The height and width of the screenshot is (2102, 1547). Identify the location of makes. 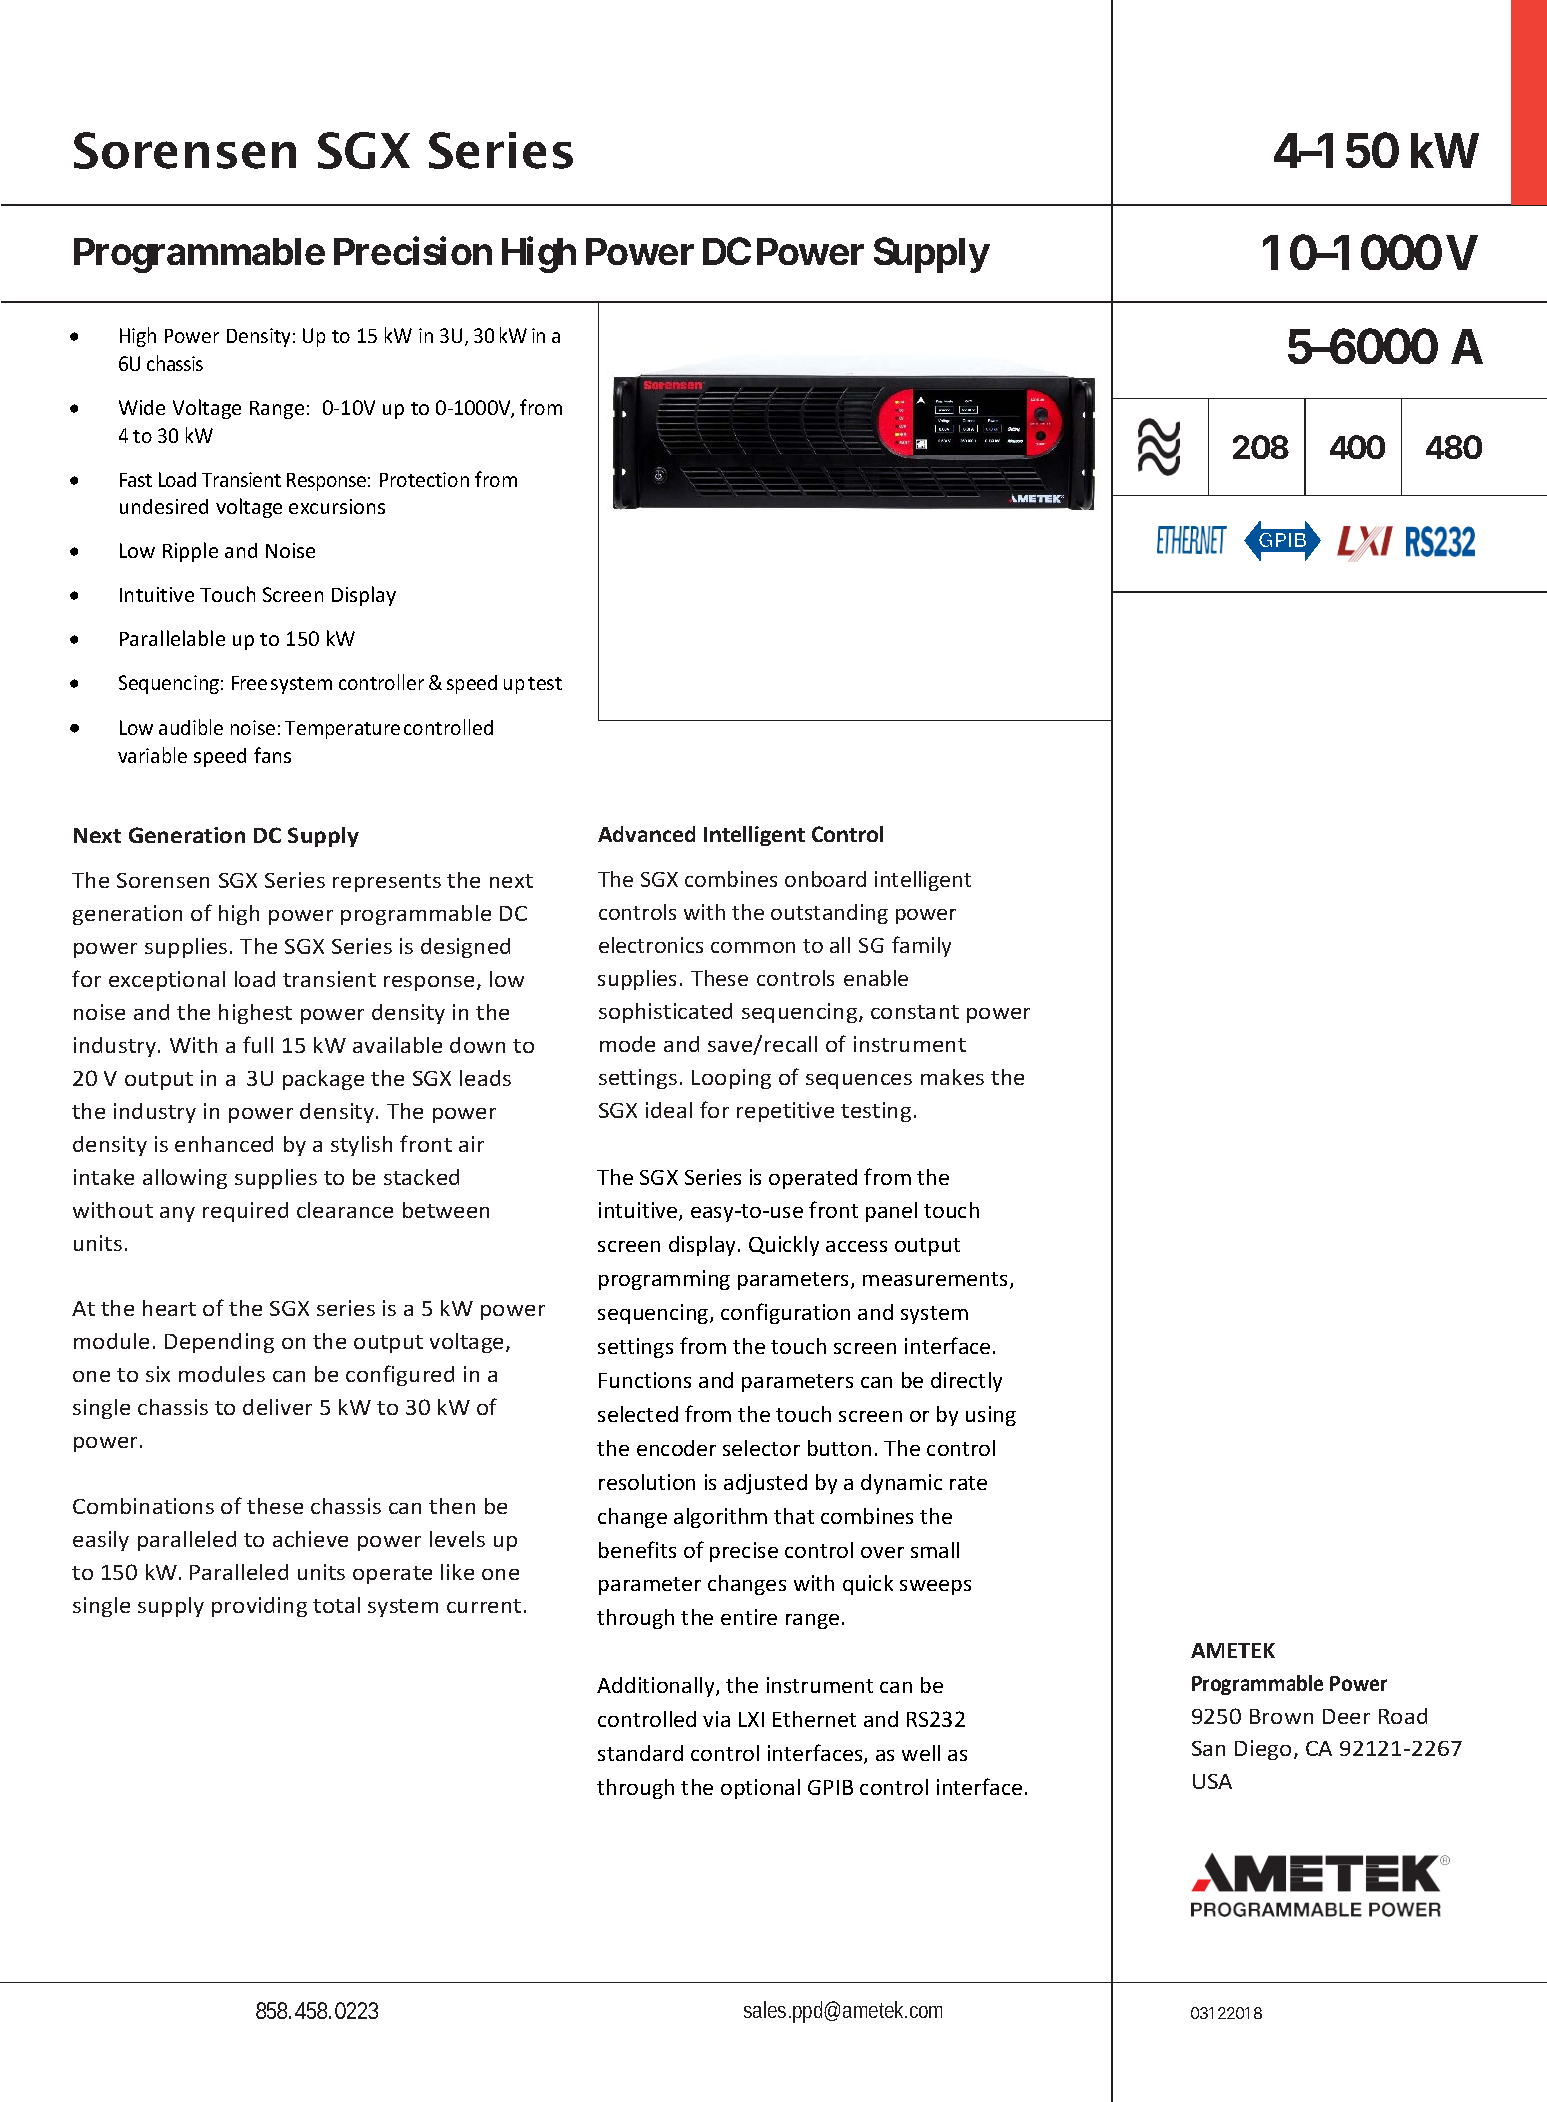
(952, 1077).
